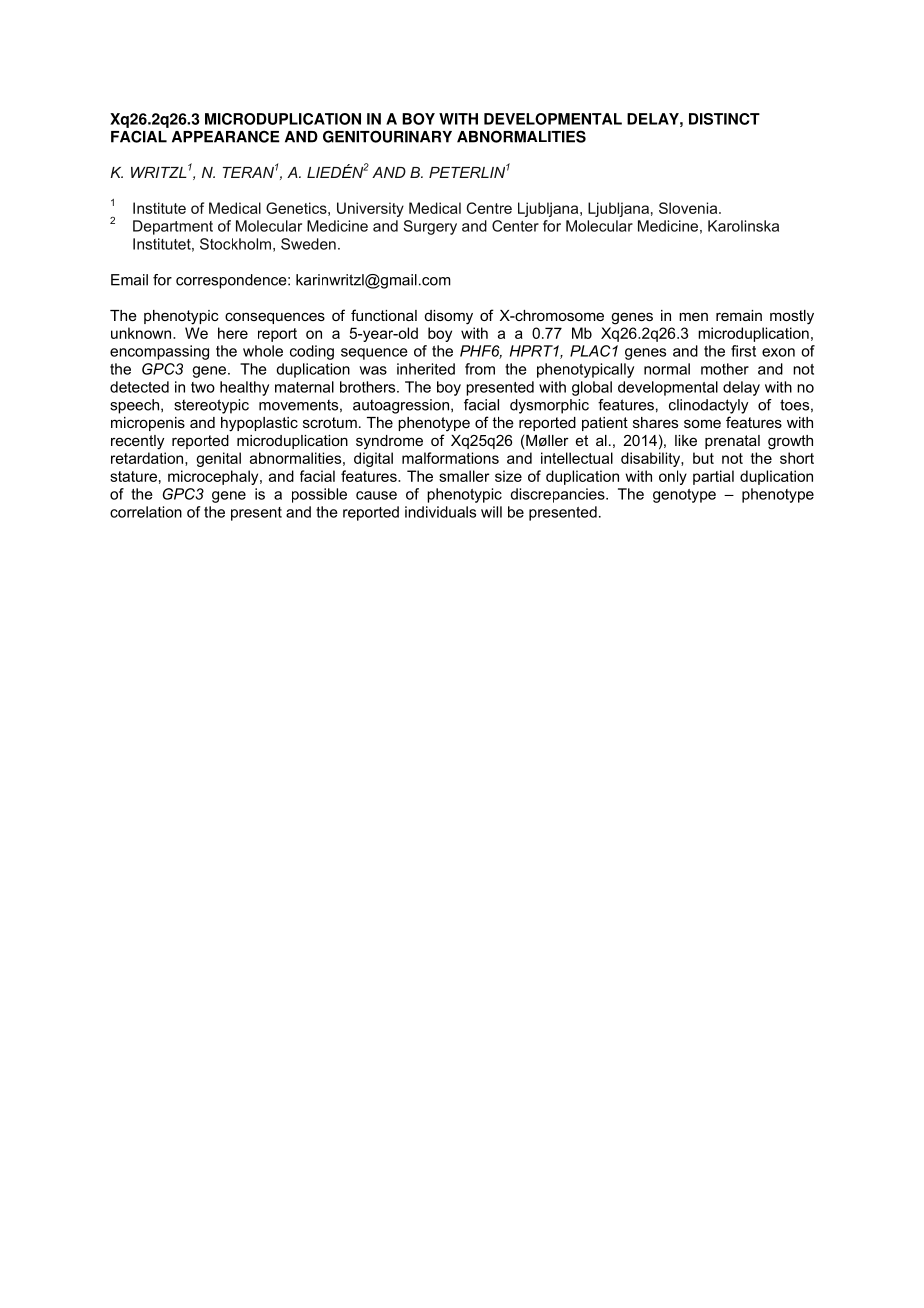 The image size is (924, 1308). Describe the element at coordinates (203, 387) in the page. I see `two` at that location.
